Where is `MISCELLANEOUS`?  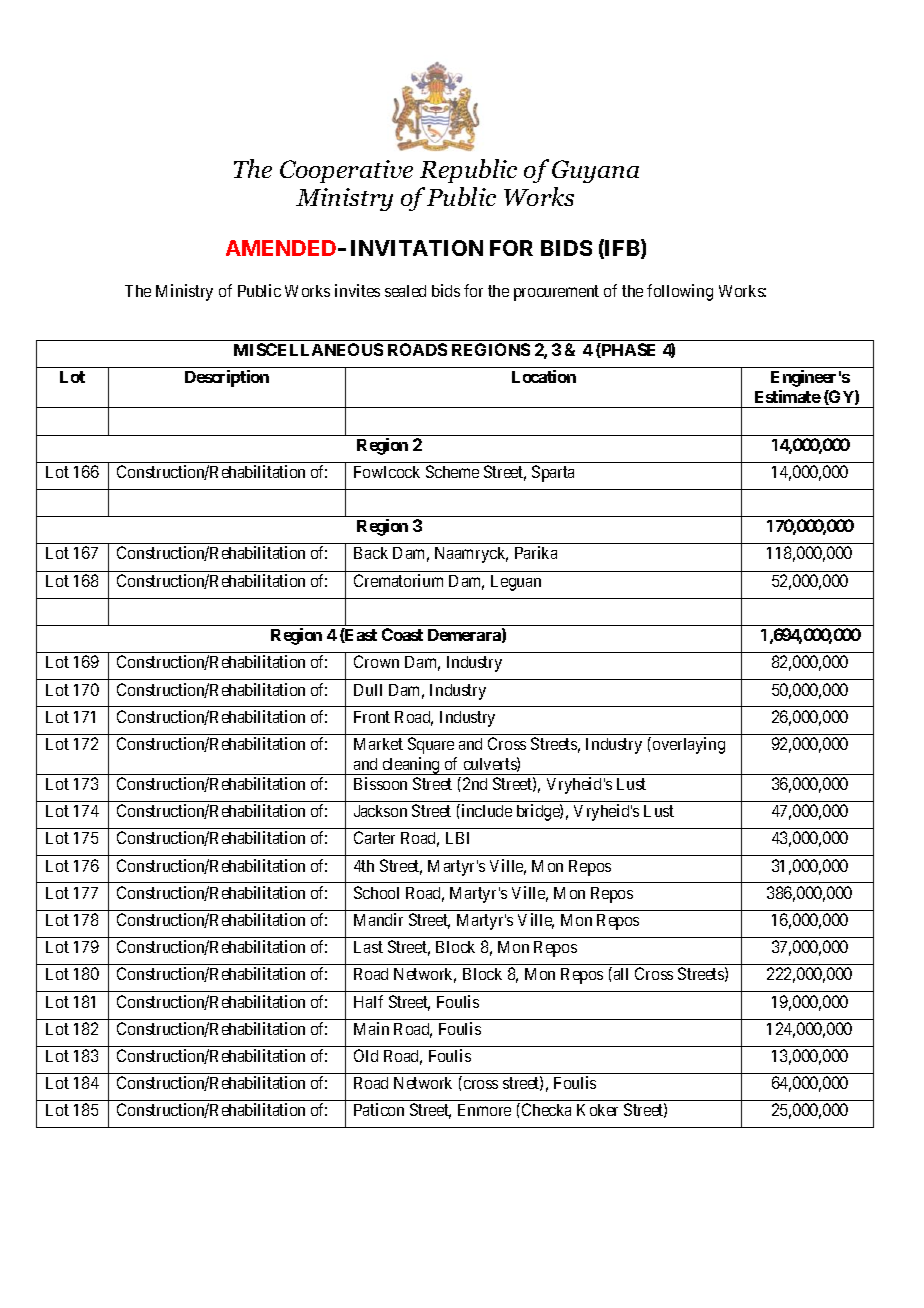
MISCELLANEOUS is located at coordinates (308, 349).
